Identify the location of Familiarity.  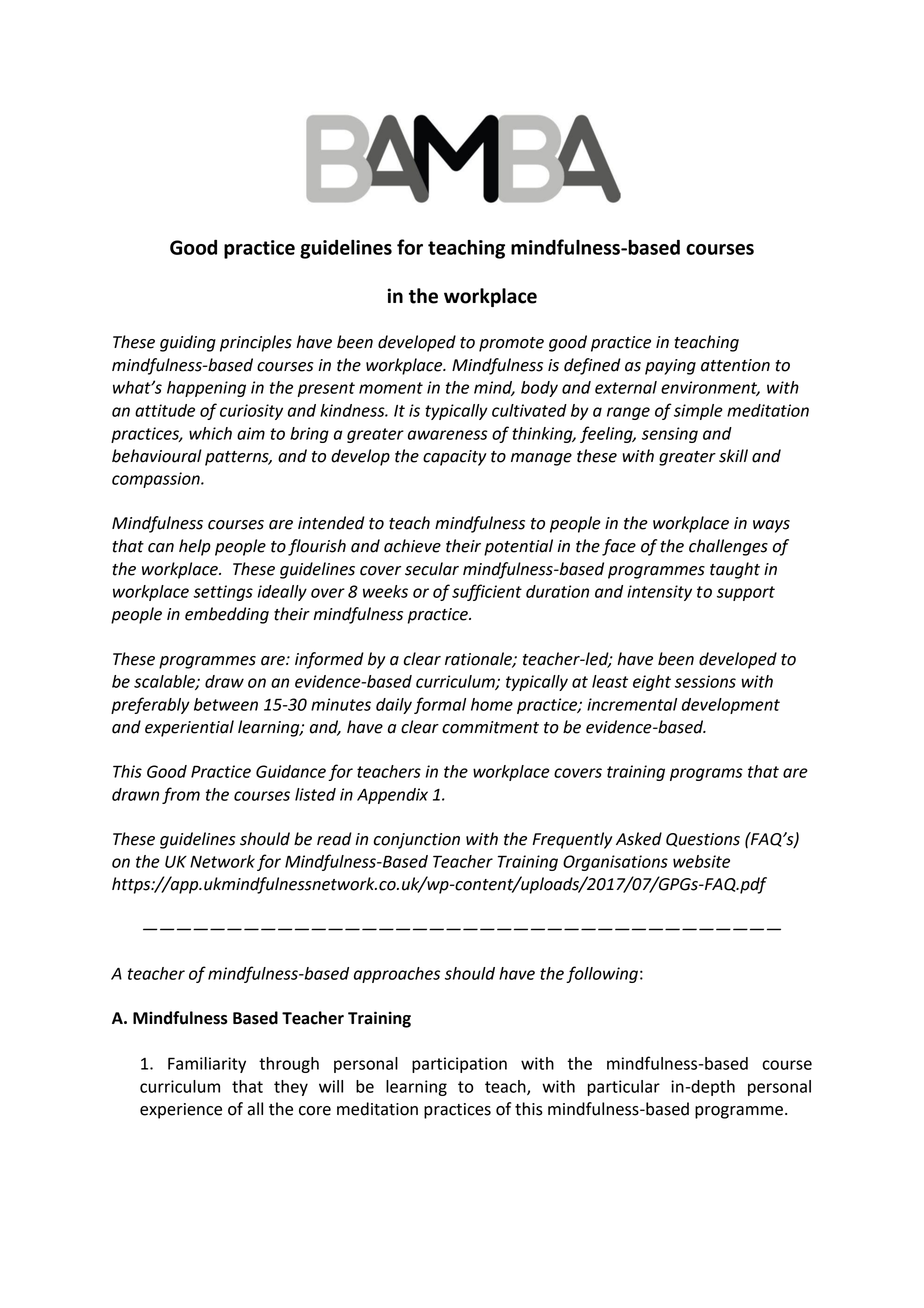
(207, 1065).
